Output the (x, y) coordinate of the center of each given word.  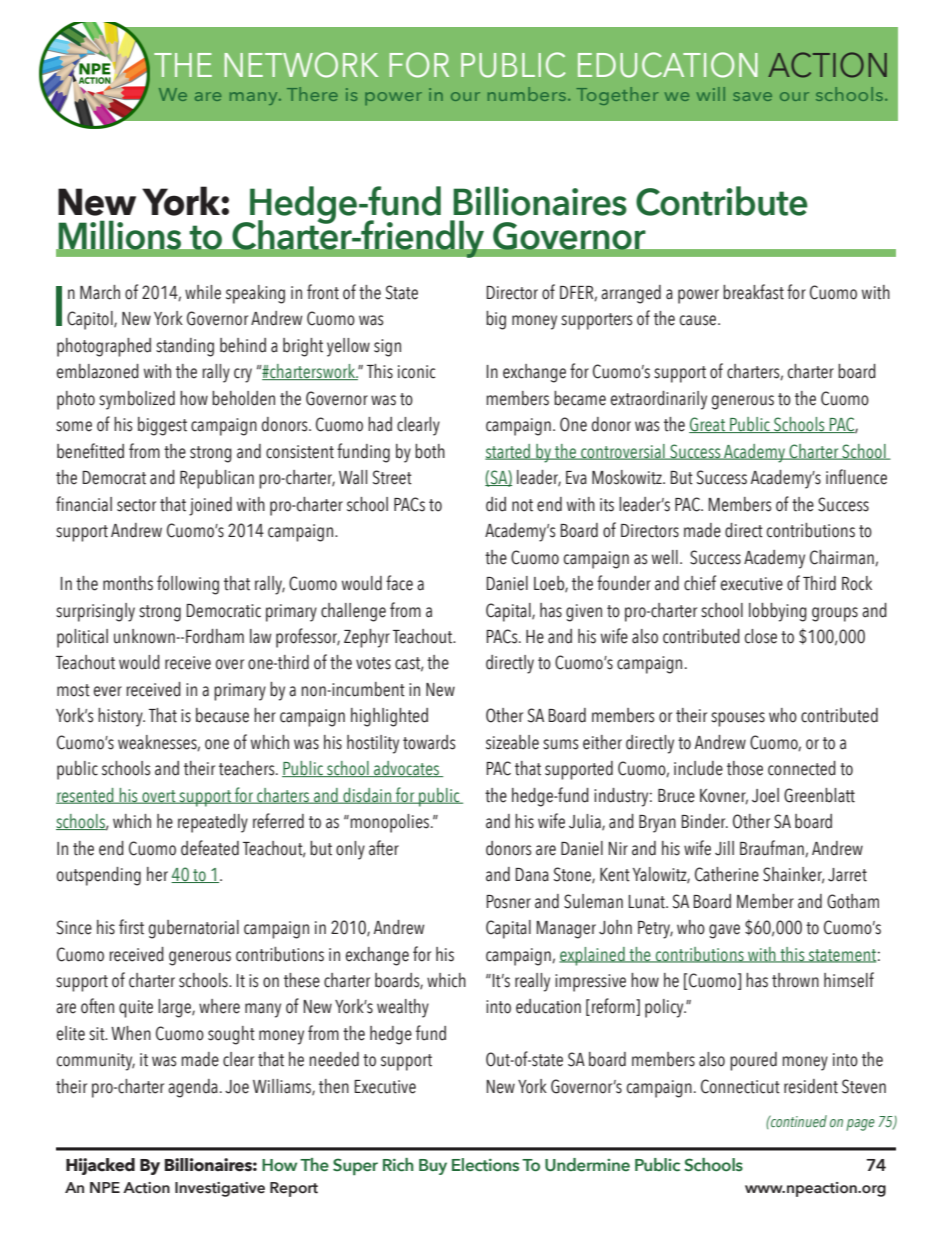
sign (387, 348)
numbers (527, 94)
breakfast (753, 292)
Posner (508, 902)
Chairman (843, 558)
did (496, 504)
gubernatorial (194, 929)
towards (429, 742)
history (121, 717)
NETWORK (301, 65)
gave (724, 931)
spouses (738, 719)
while (203, 292)
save (752, 96)
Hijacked (100, 1166)
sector (136, 505)
